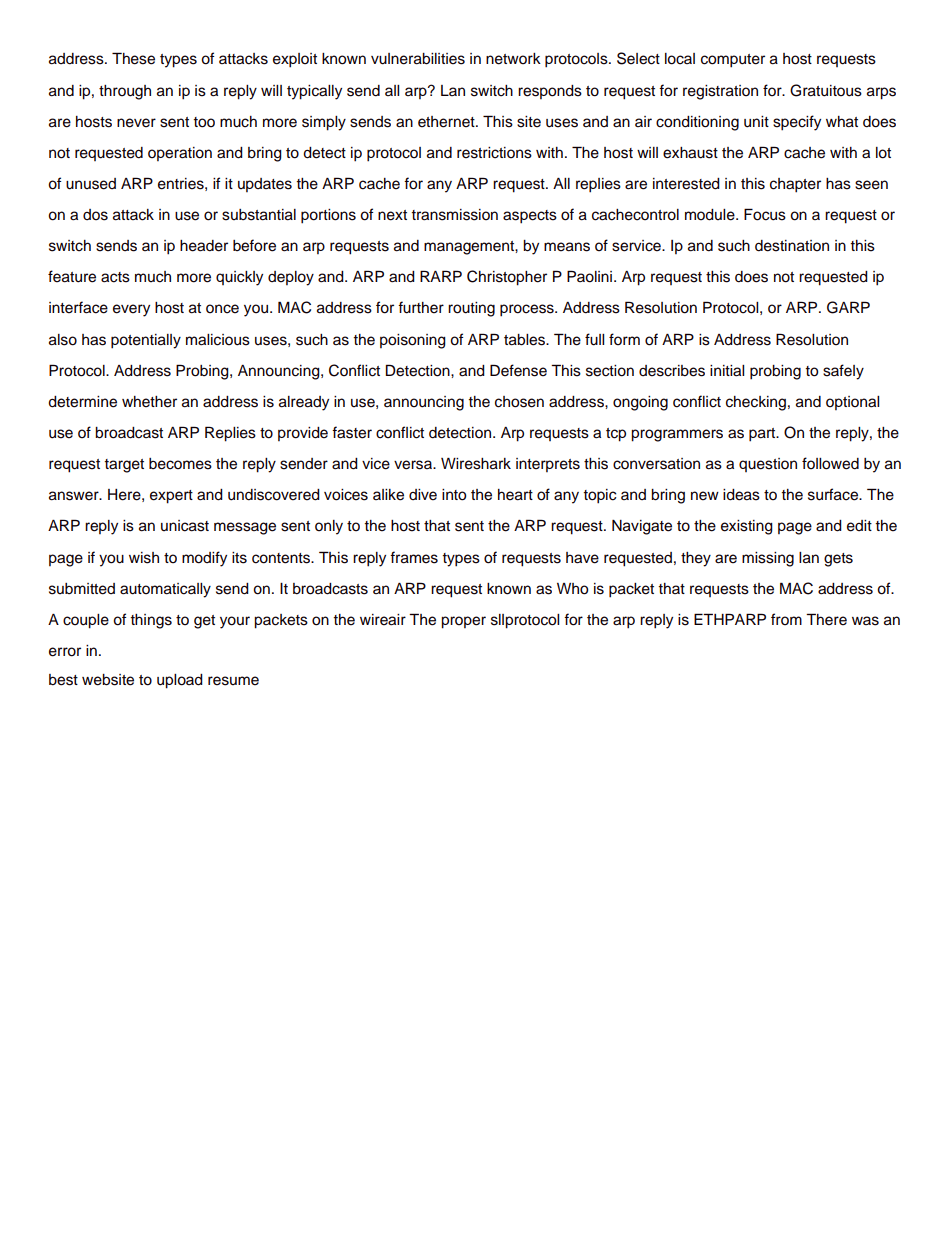  What do you see at coordinates (476, 464) in the screenshot?
I see `Wireshark` at bounding box center [476, 464].
